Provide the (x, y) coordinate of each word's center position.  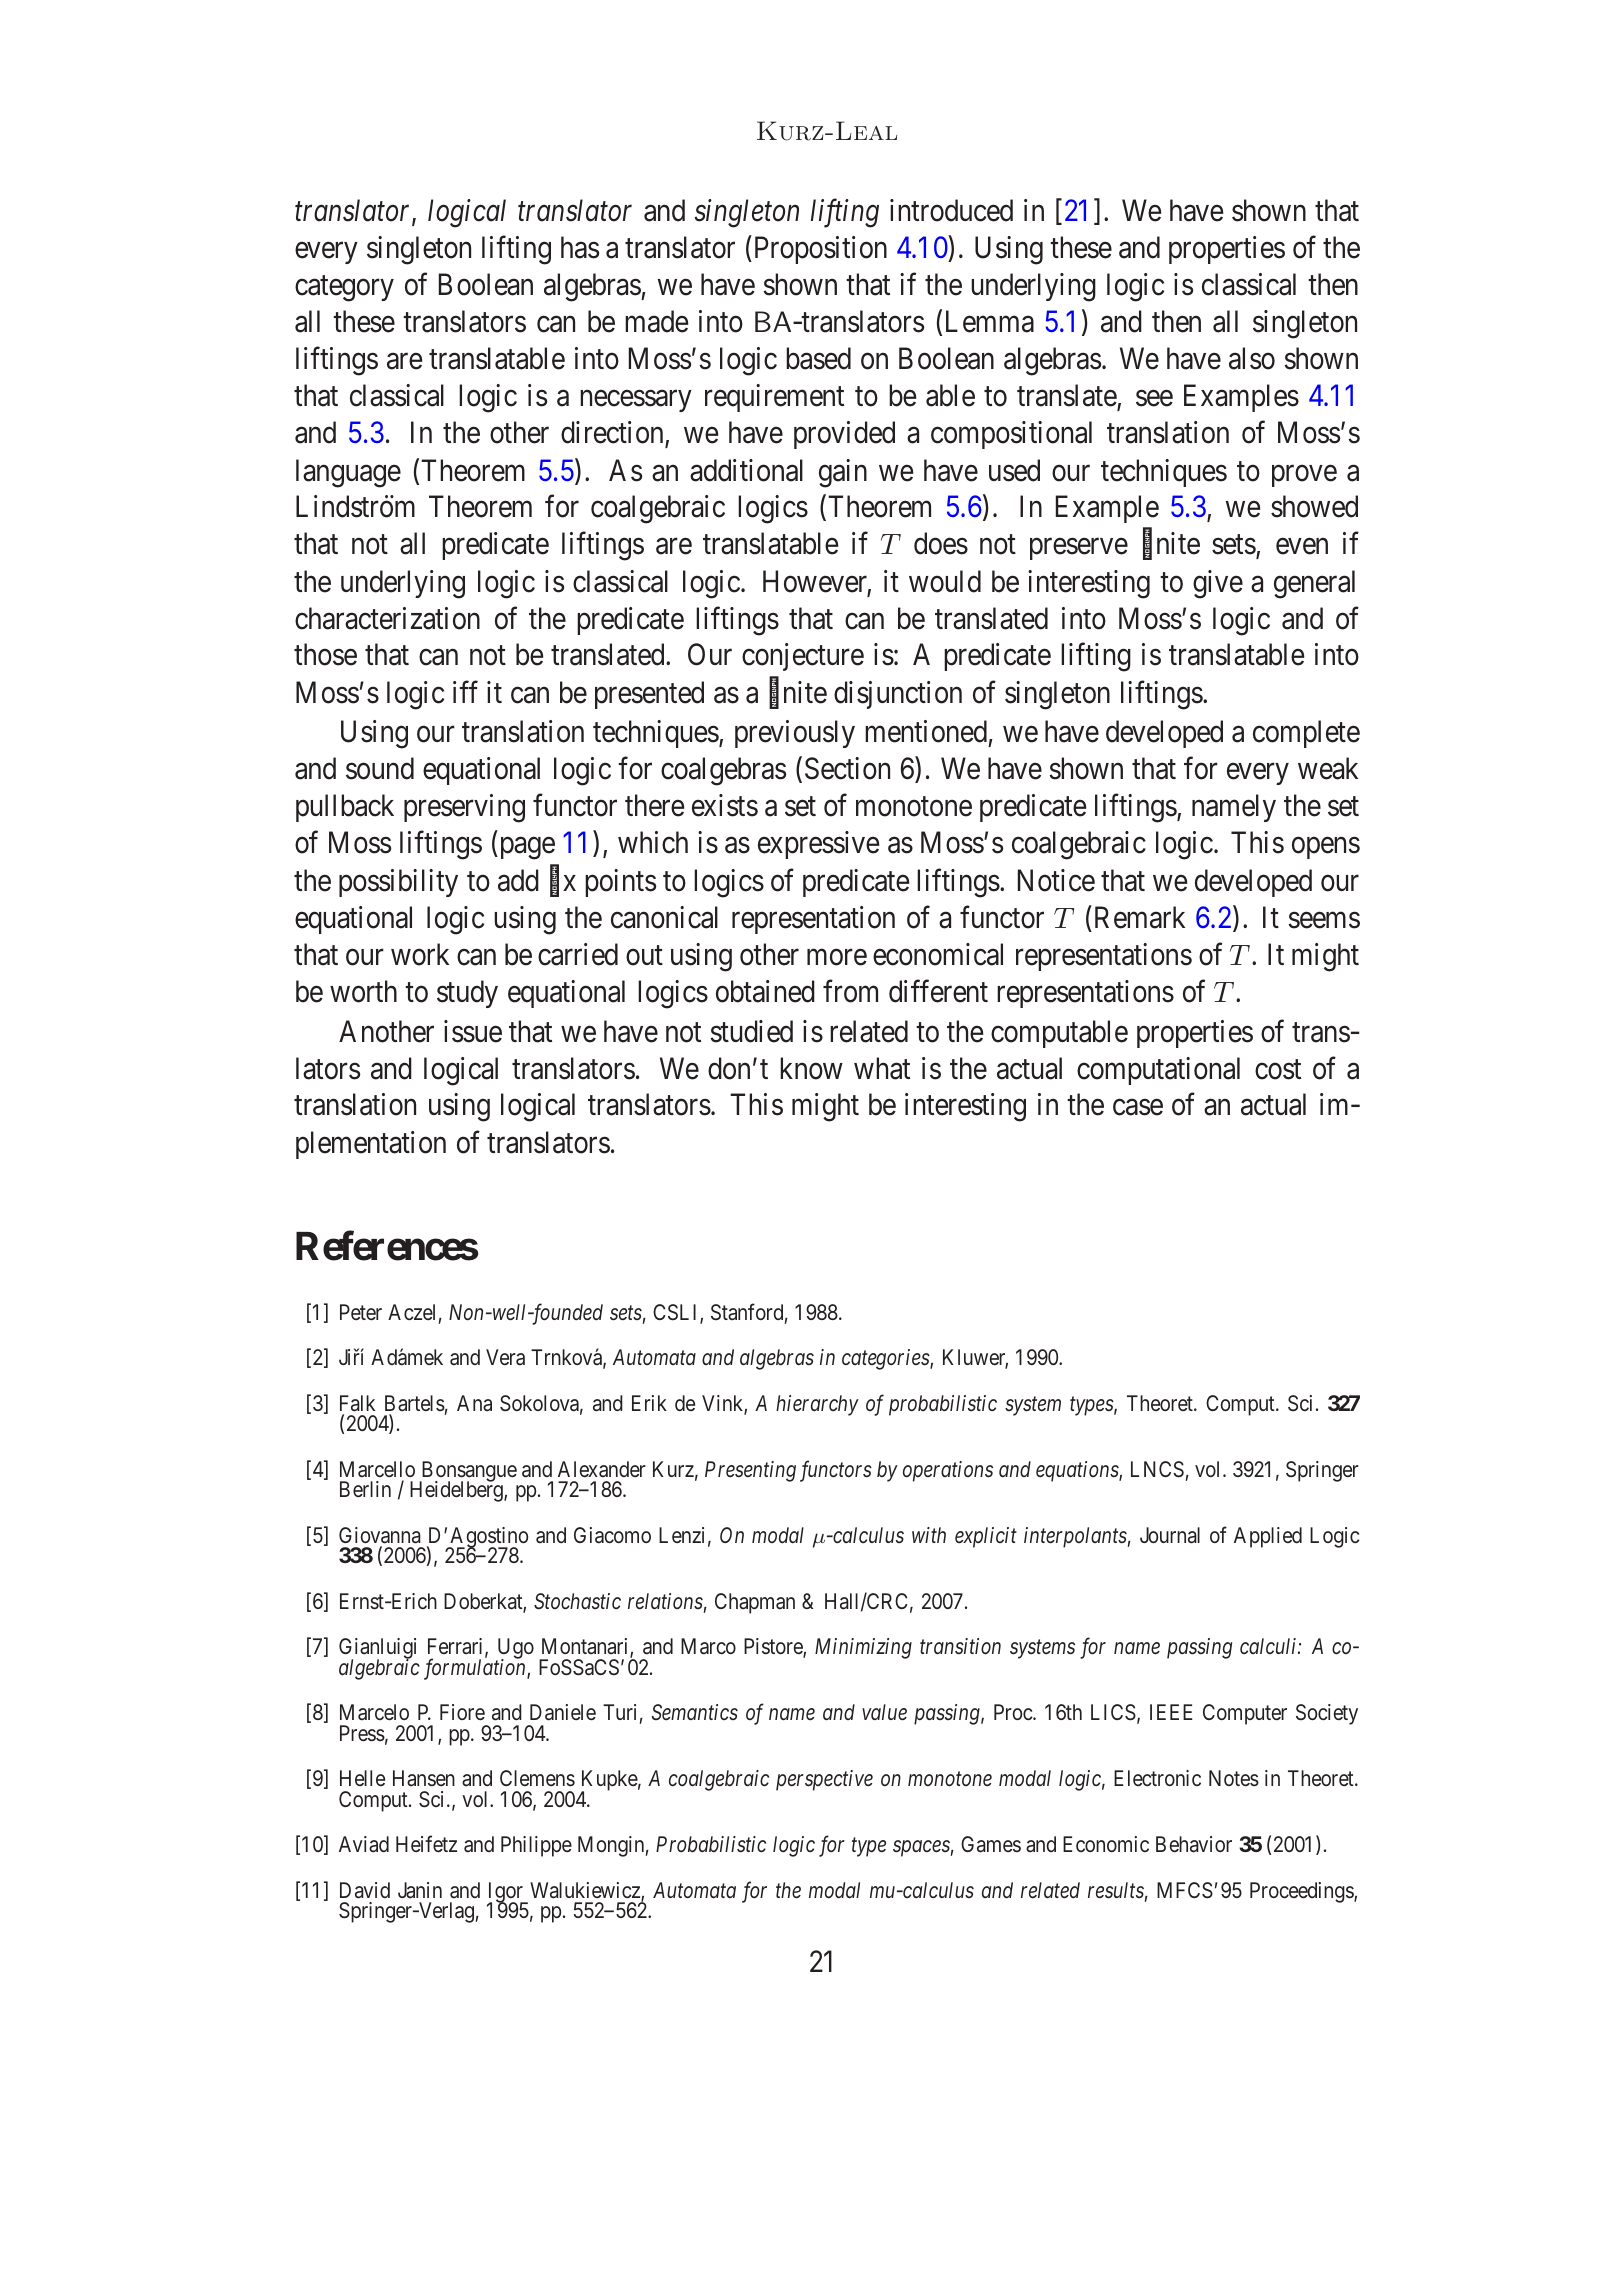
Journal (1170, 1535)
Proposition (819, 250)
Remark (1138, 917)
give (1218, 584)
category (344, 289)
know (811, 1068)
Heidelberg (457, 1491)
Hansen (424, 1778)
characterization (387, 618)
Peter (361, 1312)
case (1138, 1108)
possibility (398, 883)
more (837, 957)
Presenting (750, 1471)
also (1252, 358)
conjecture (803, 657)
